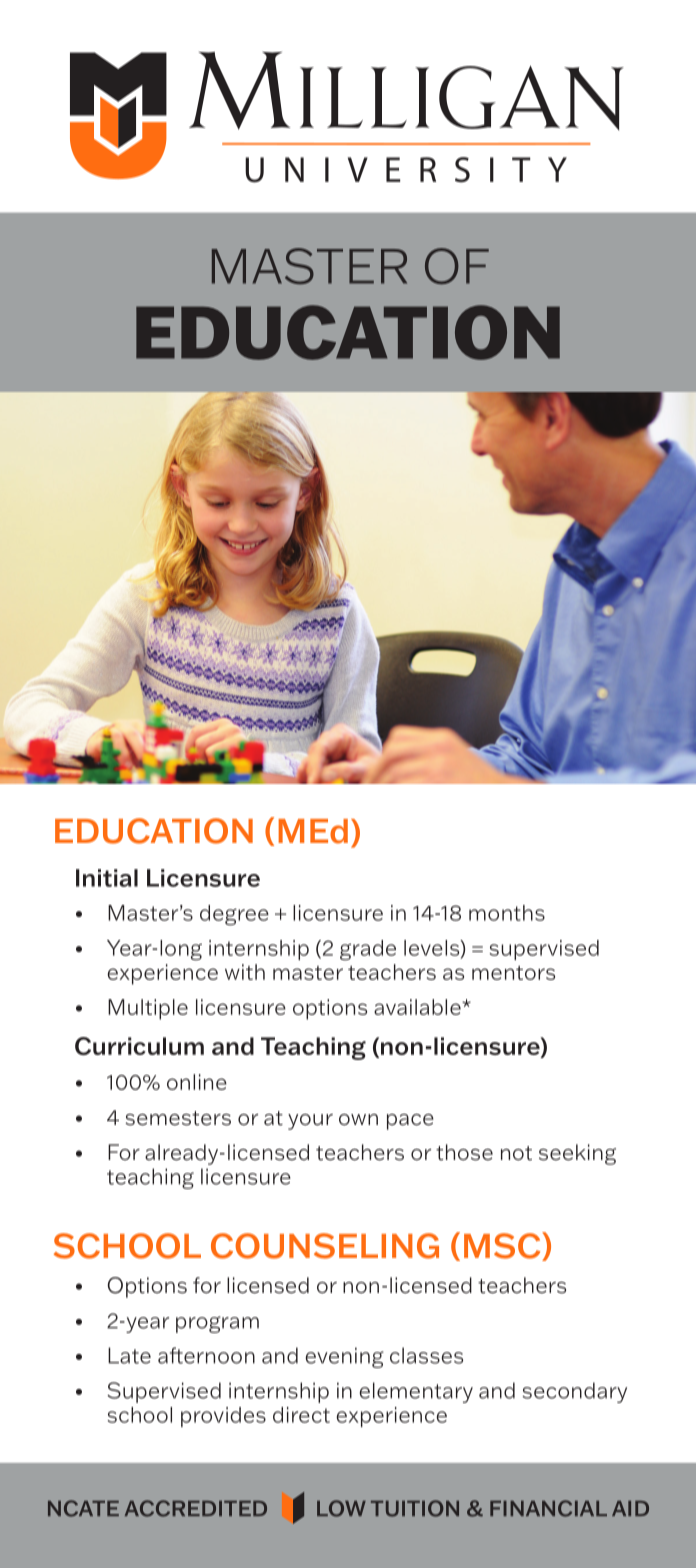  I want to click on online, so click(197, 1082).
